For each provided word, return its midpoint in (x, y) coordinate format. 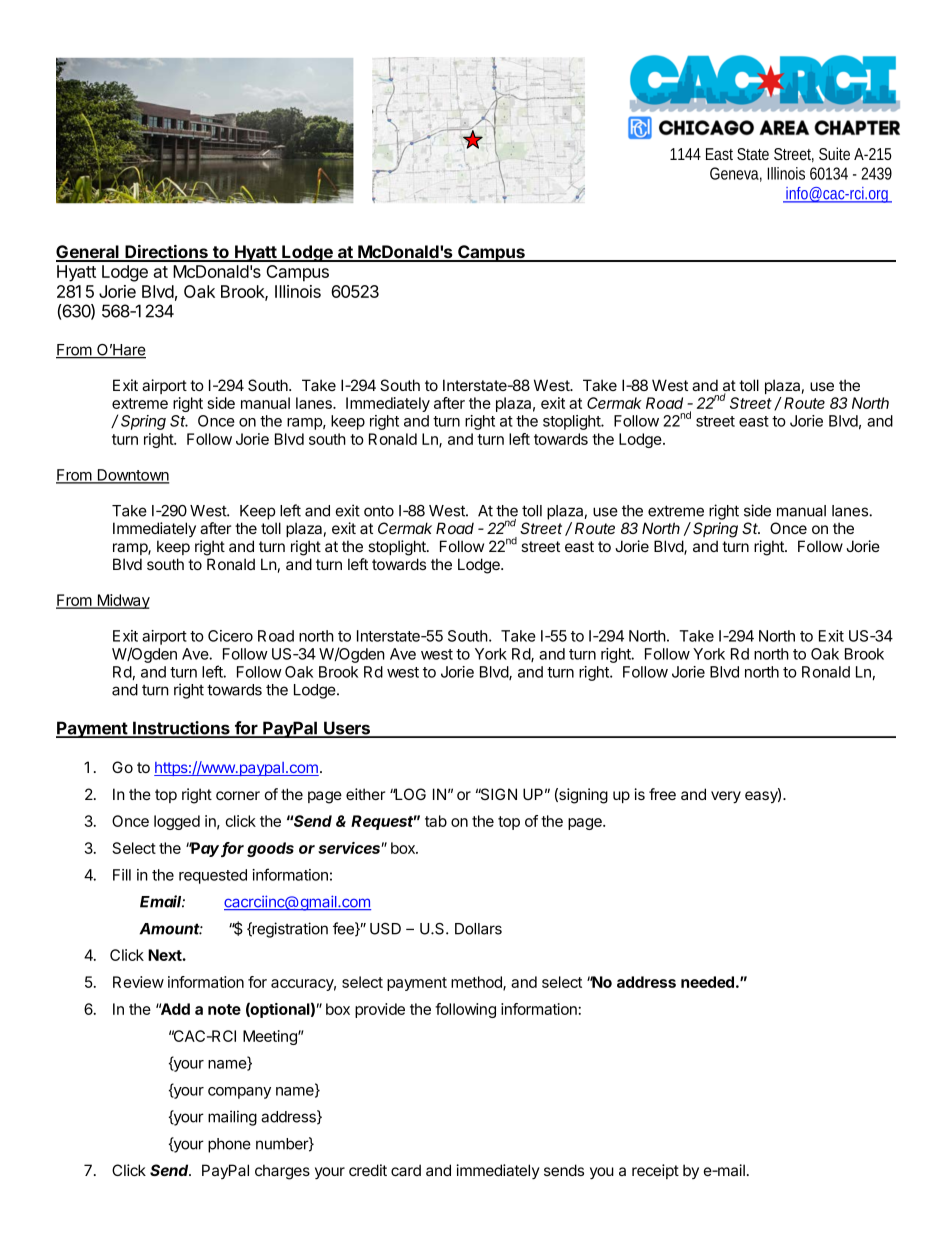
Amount (171, 929)
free (662, 794)
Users (347, 729)
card (406, 1170)
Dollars (478, 929)
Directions (167, 253)
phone (229, 1145)
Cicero (230, 636)
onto (379, 511)
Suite (834, 153)
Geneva (734, 173)
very (726, 797)
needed (707, 982)
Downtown (132, 476)
